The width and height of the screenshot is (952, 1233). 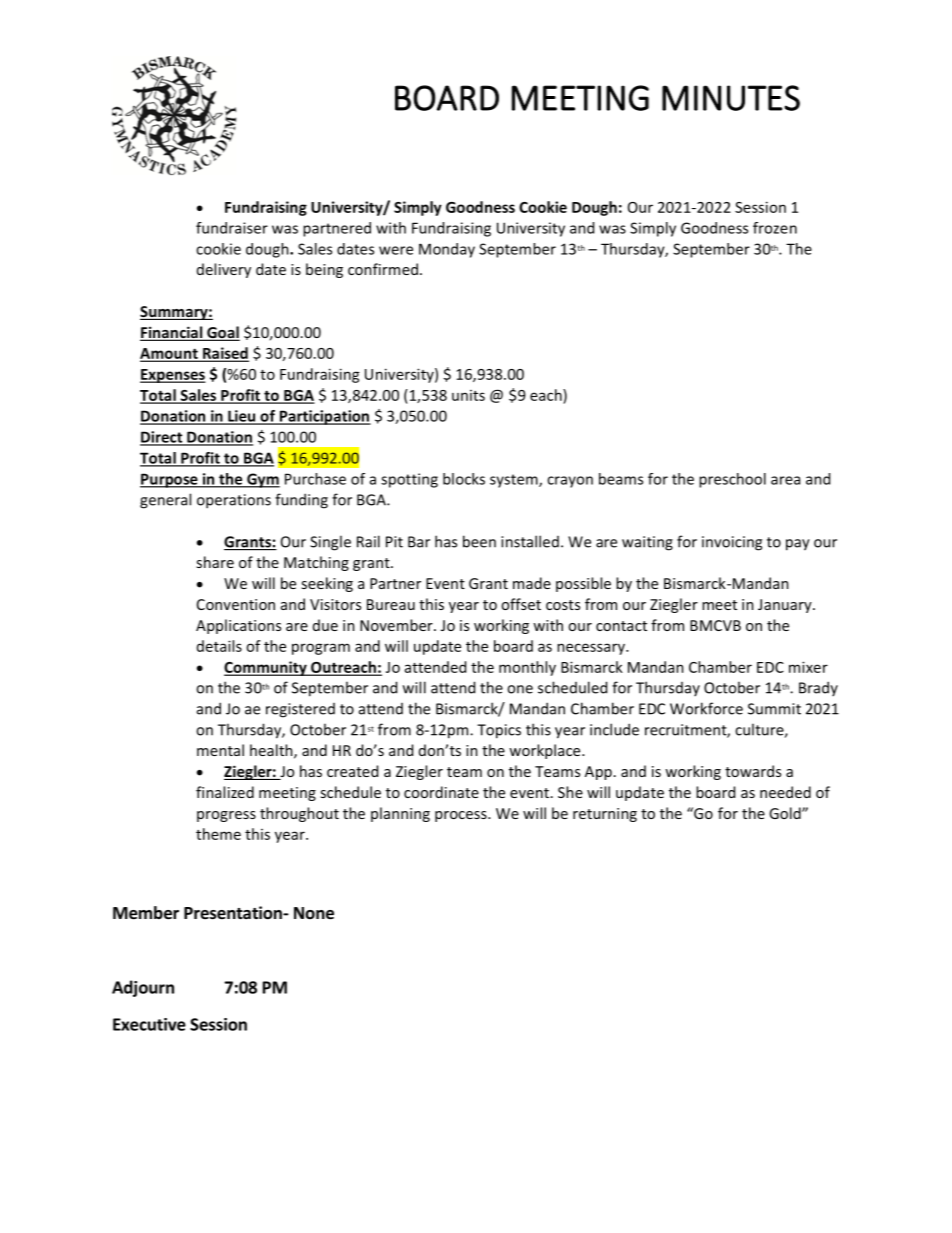 What do you see at coordinates (225, 792) in the screenshot?
I see `finalized` at bounding box center [225, 792].
